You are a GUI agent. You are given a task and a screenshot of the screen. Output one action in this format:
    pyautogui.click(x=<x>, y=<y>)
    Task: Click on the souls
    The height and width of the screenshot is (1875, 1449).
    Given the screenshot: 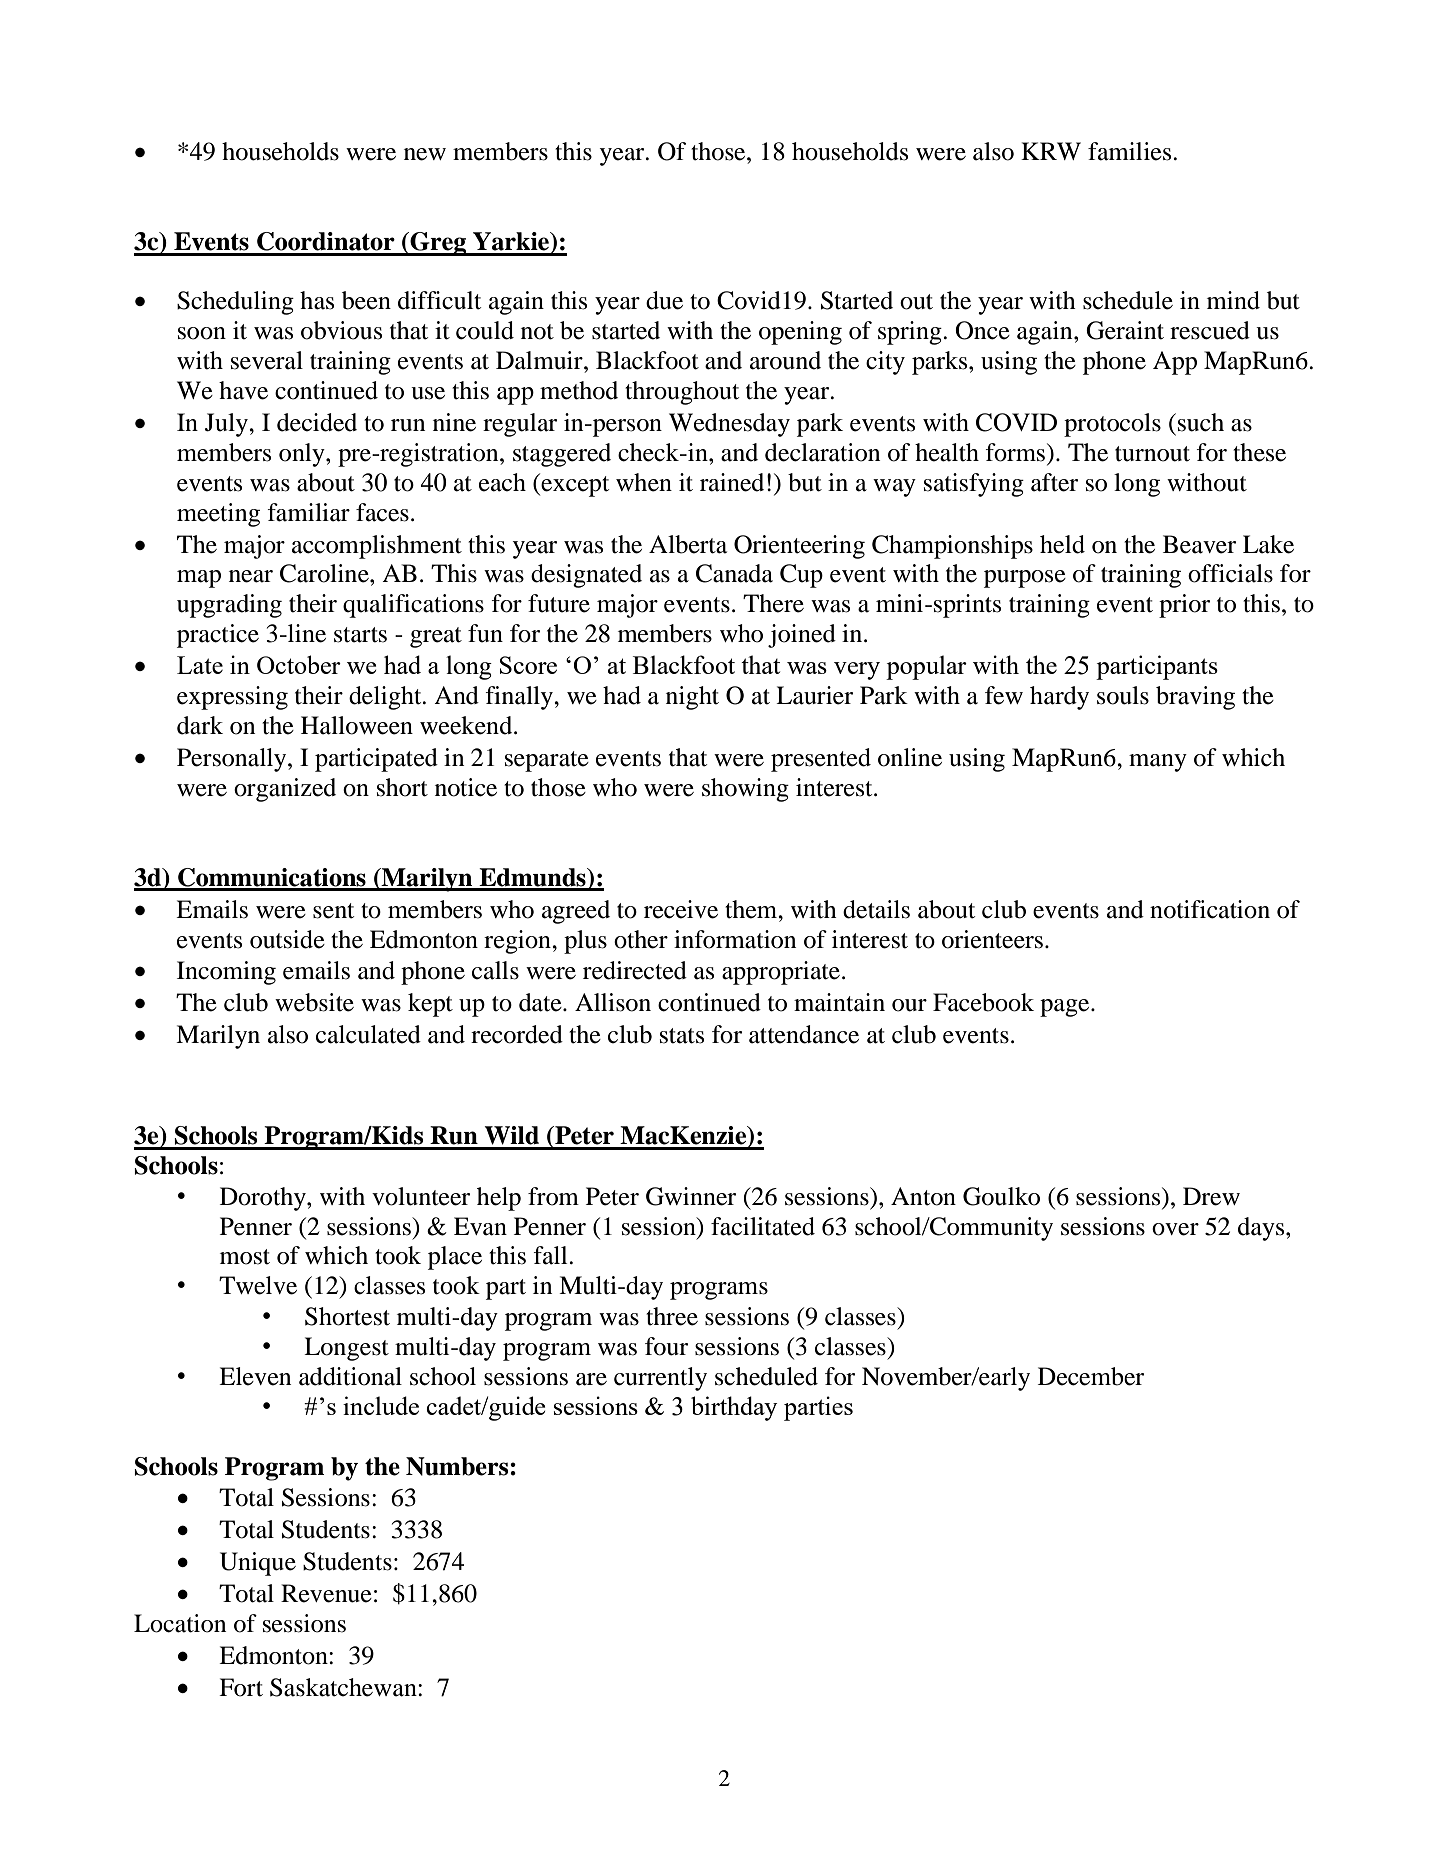 What is the action you would take?
    pyautogui.click(x=1123, y=695)
